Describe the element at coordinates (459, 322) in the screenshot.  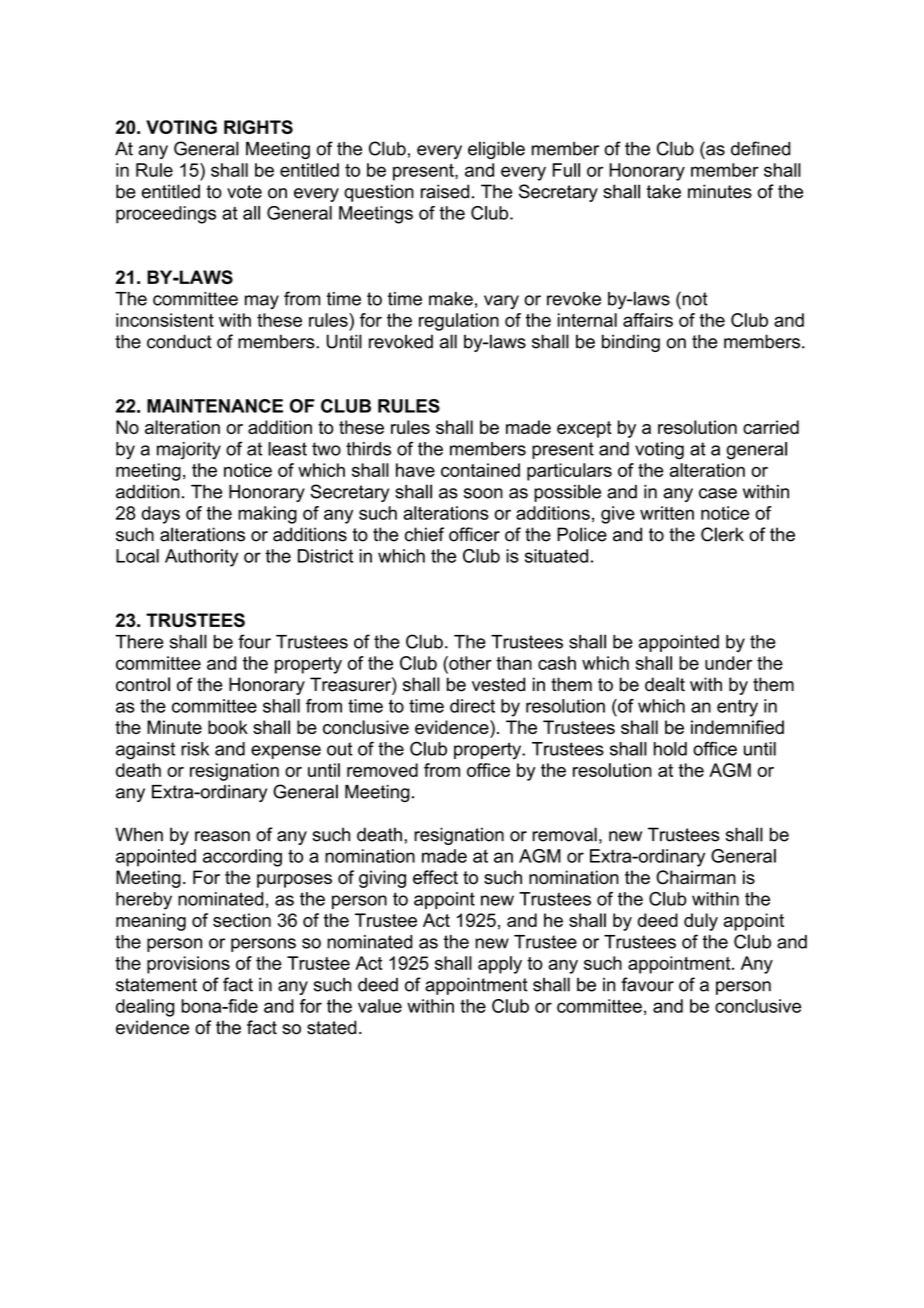
I see `regulation` at that location.
